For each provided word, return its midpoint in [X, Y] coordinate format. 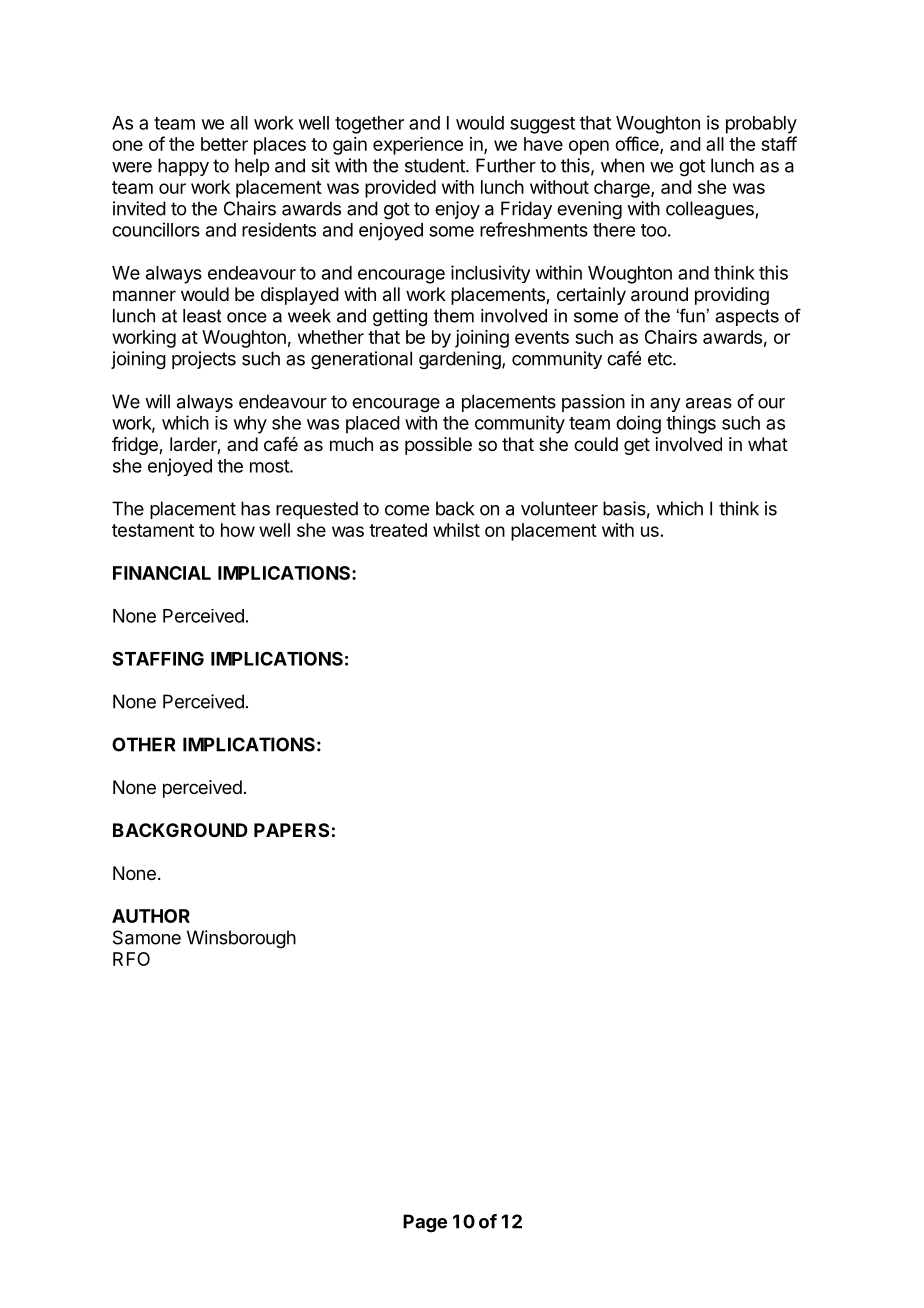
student [436, 165]
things [691, 424]
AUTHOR [151, 916]
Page [425, 1223]
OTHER [143, 744]
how [238, 530]
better [224, 144]
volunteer [559, 508]
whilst [456, 530]
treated [398, 530]
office [638, 145]
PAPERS [291, 830]
